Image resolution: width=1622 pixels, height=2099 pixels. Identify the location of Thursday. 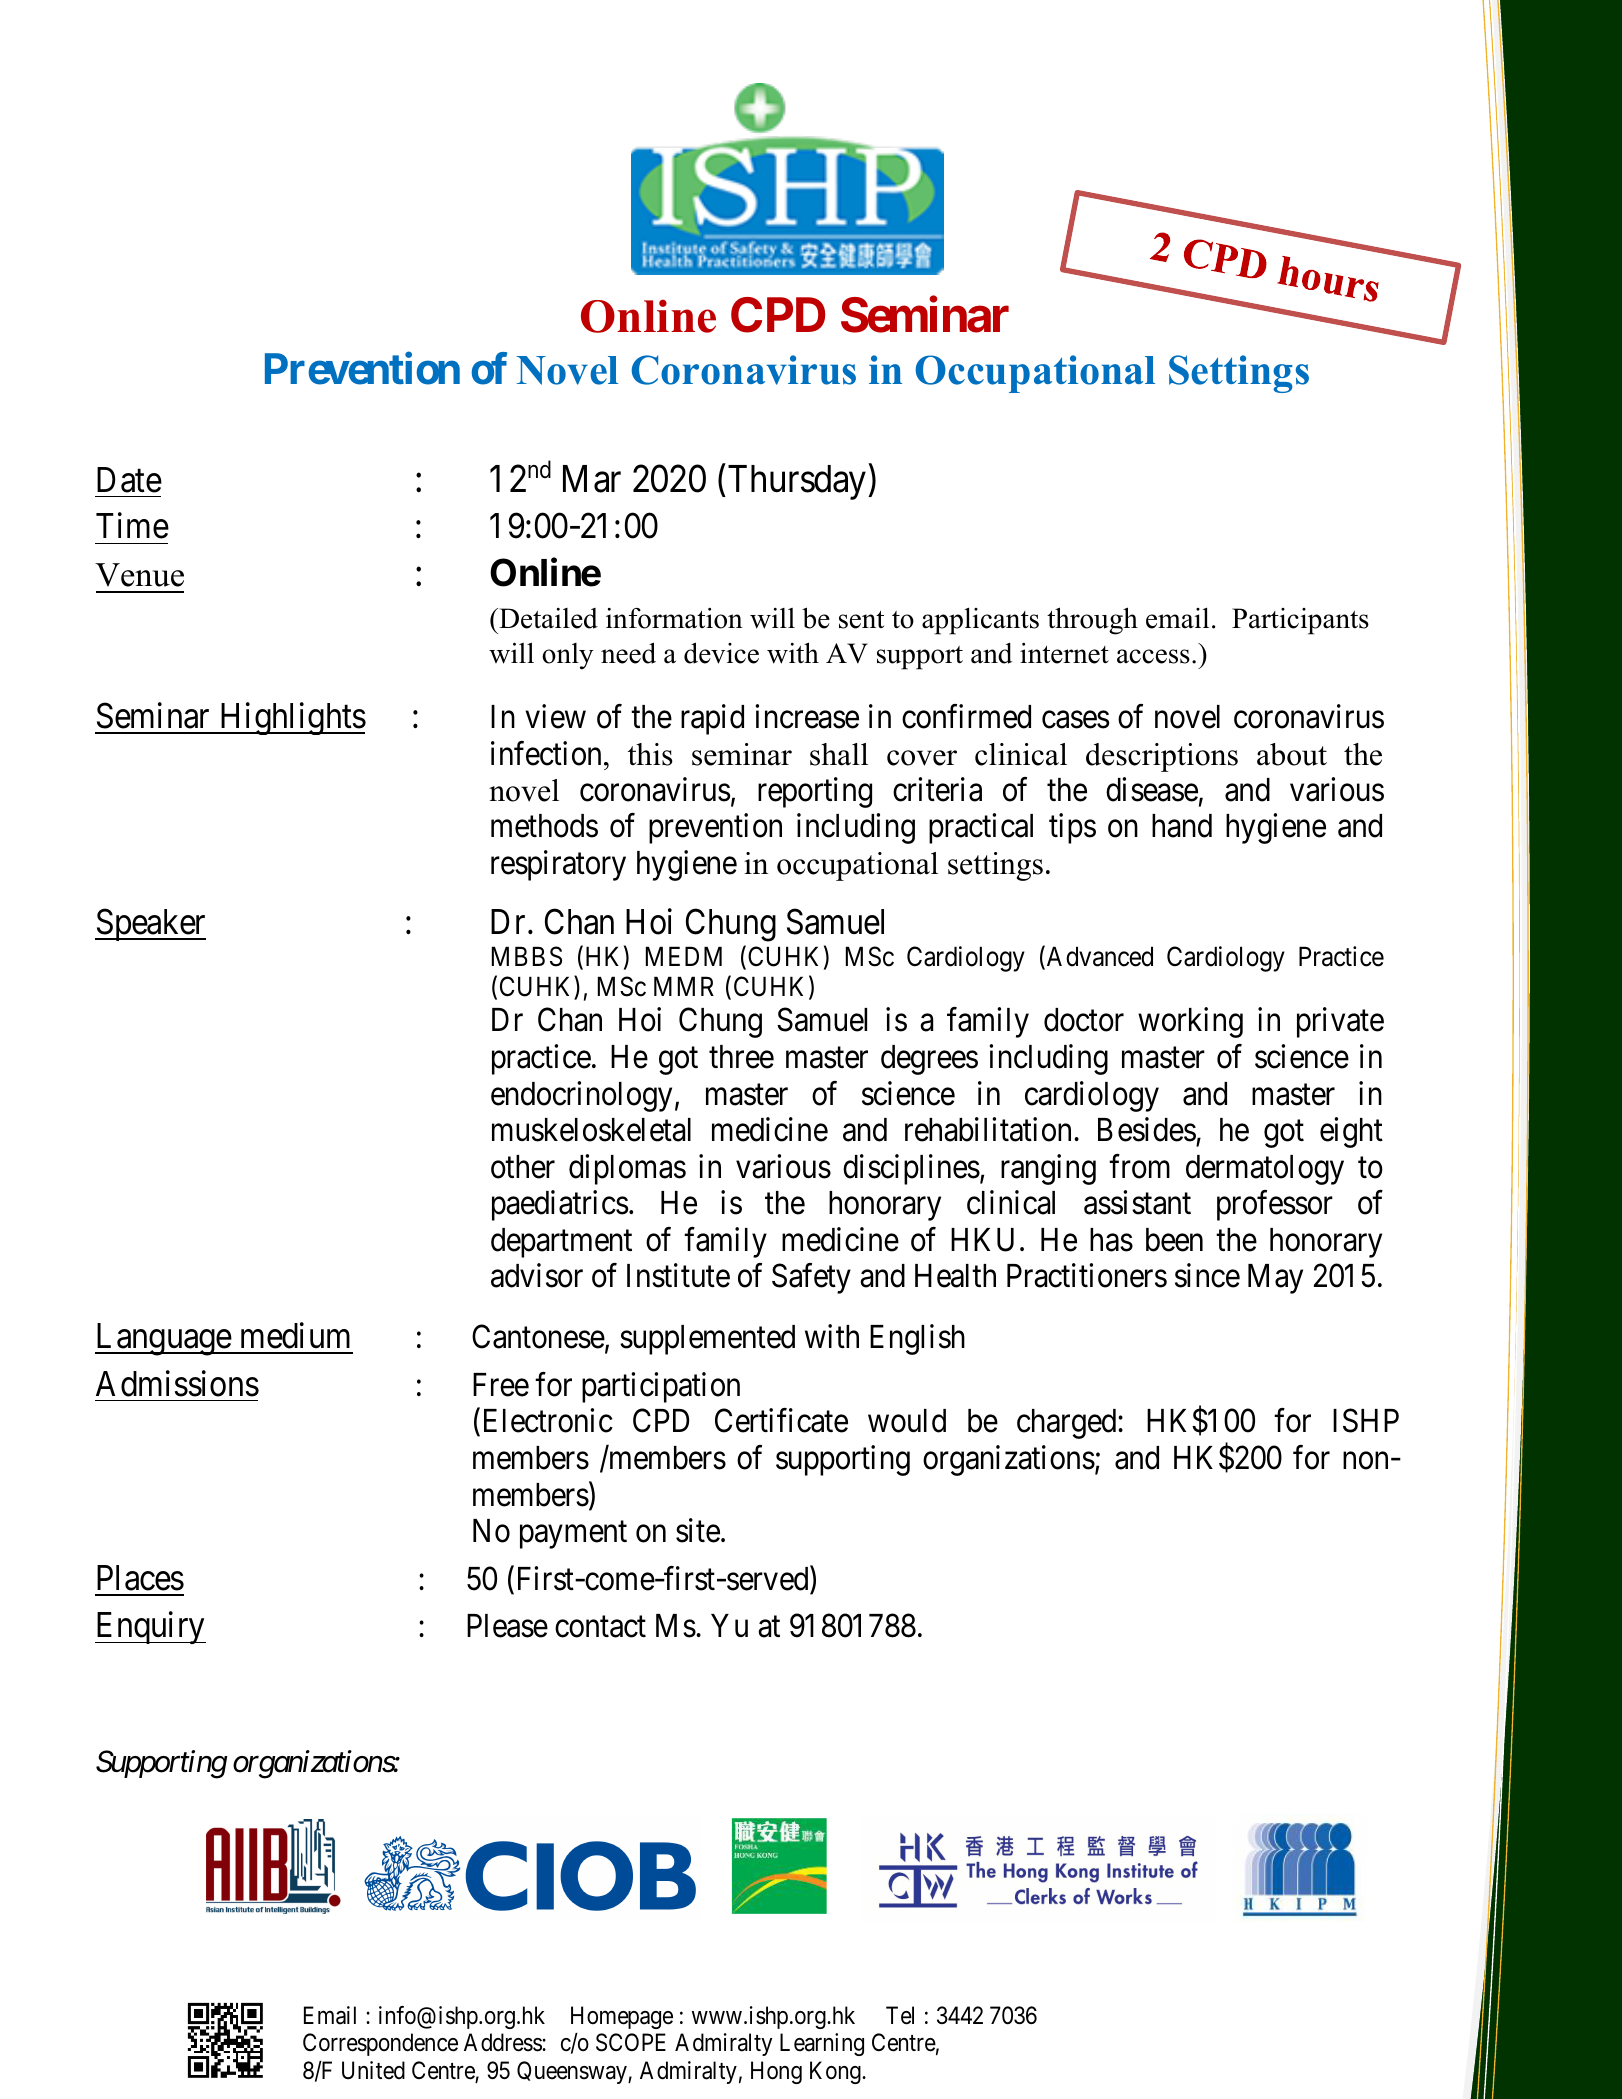
(797, 482).
